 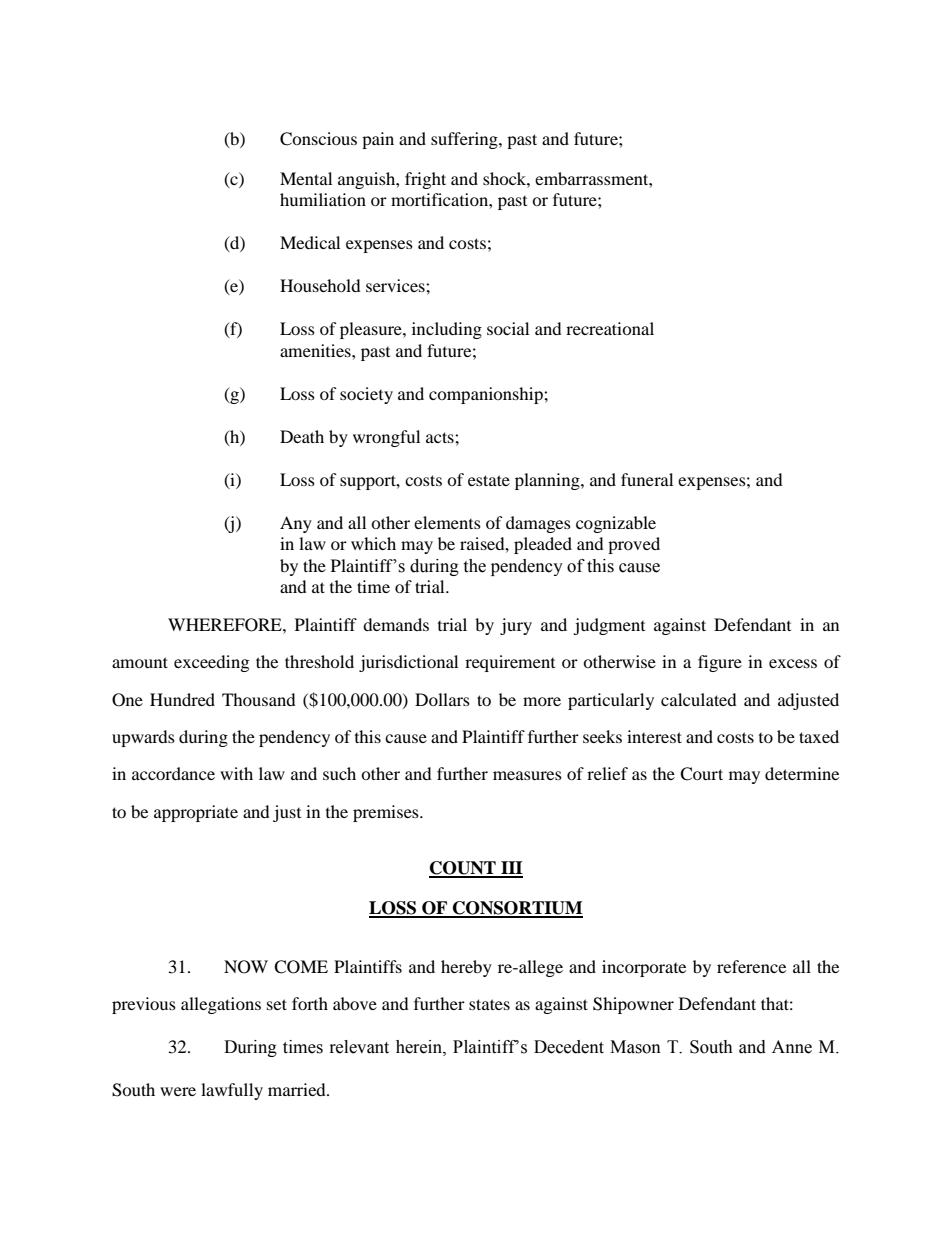 I want to click on Court, so click(x=701, y=774).
